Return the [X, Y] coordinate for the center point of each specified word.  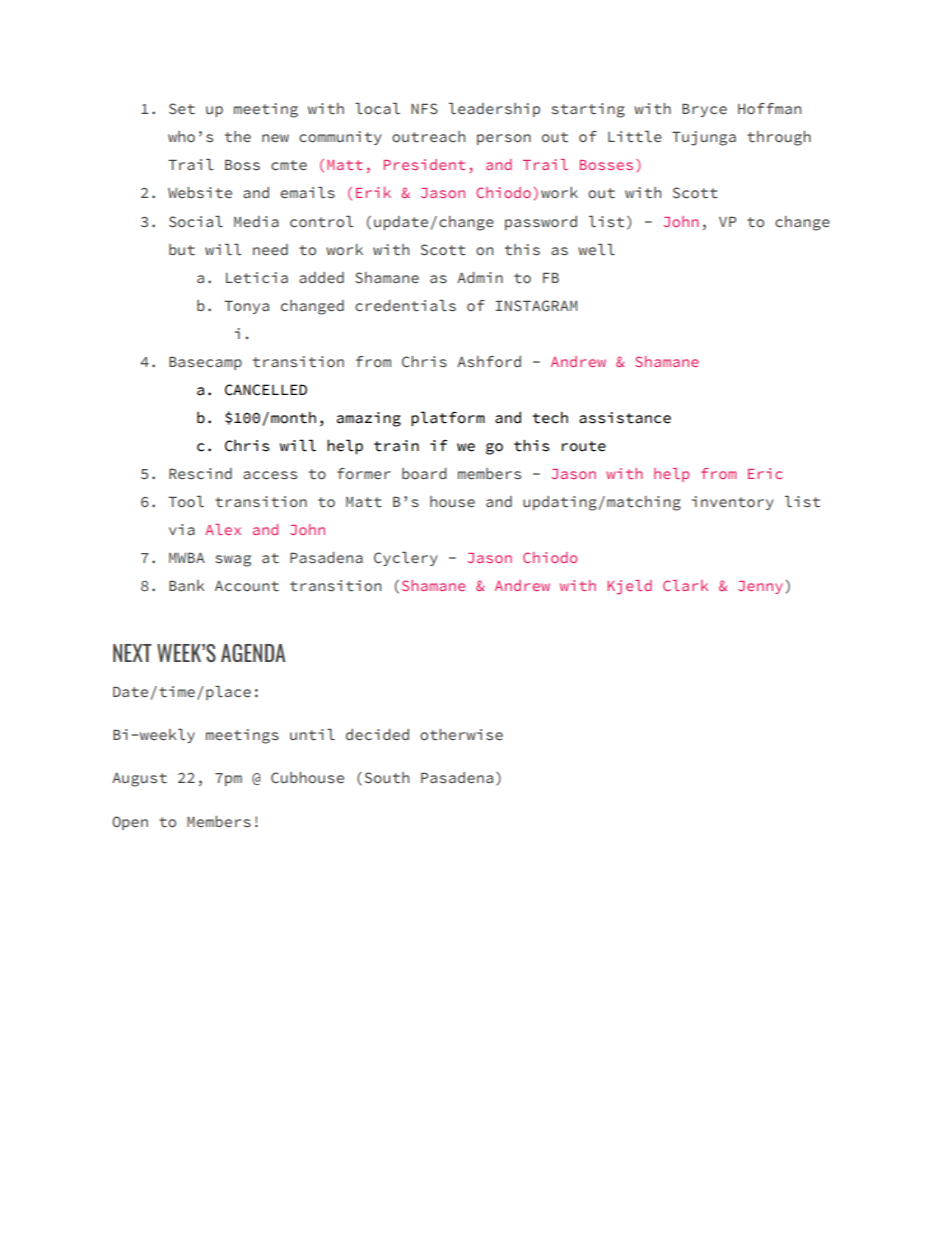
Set [182, 108]
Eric [765, 473]
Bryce [704, 110]
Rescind [200, 473]
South [387, 777]
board [424, 473]
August [139, 780]
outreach [428, 136]
